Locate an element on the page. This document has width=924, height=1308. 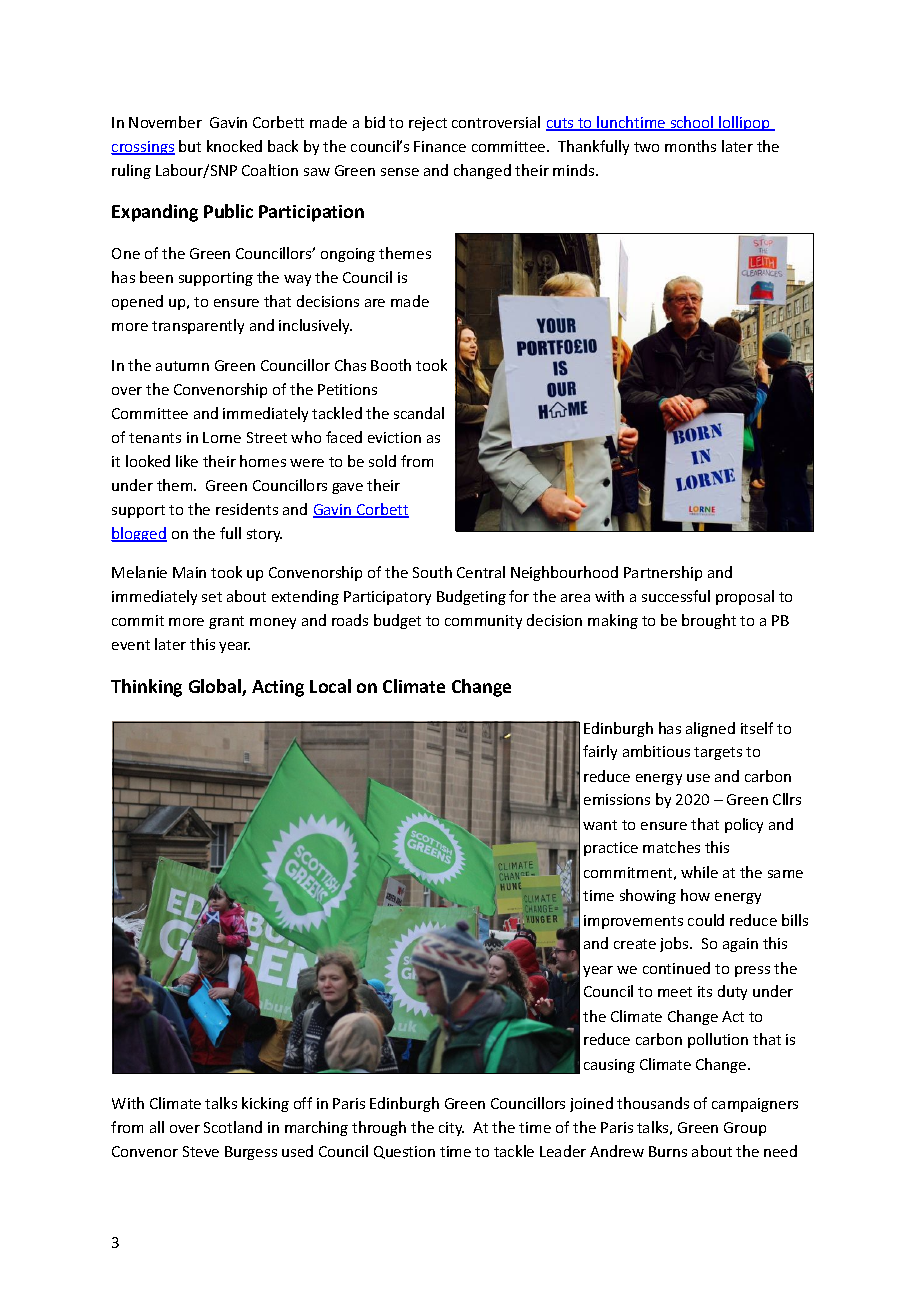
brought is located at coordinates (709, 621).
